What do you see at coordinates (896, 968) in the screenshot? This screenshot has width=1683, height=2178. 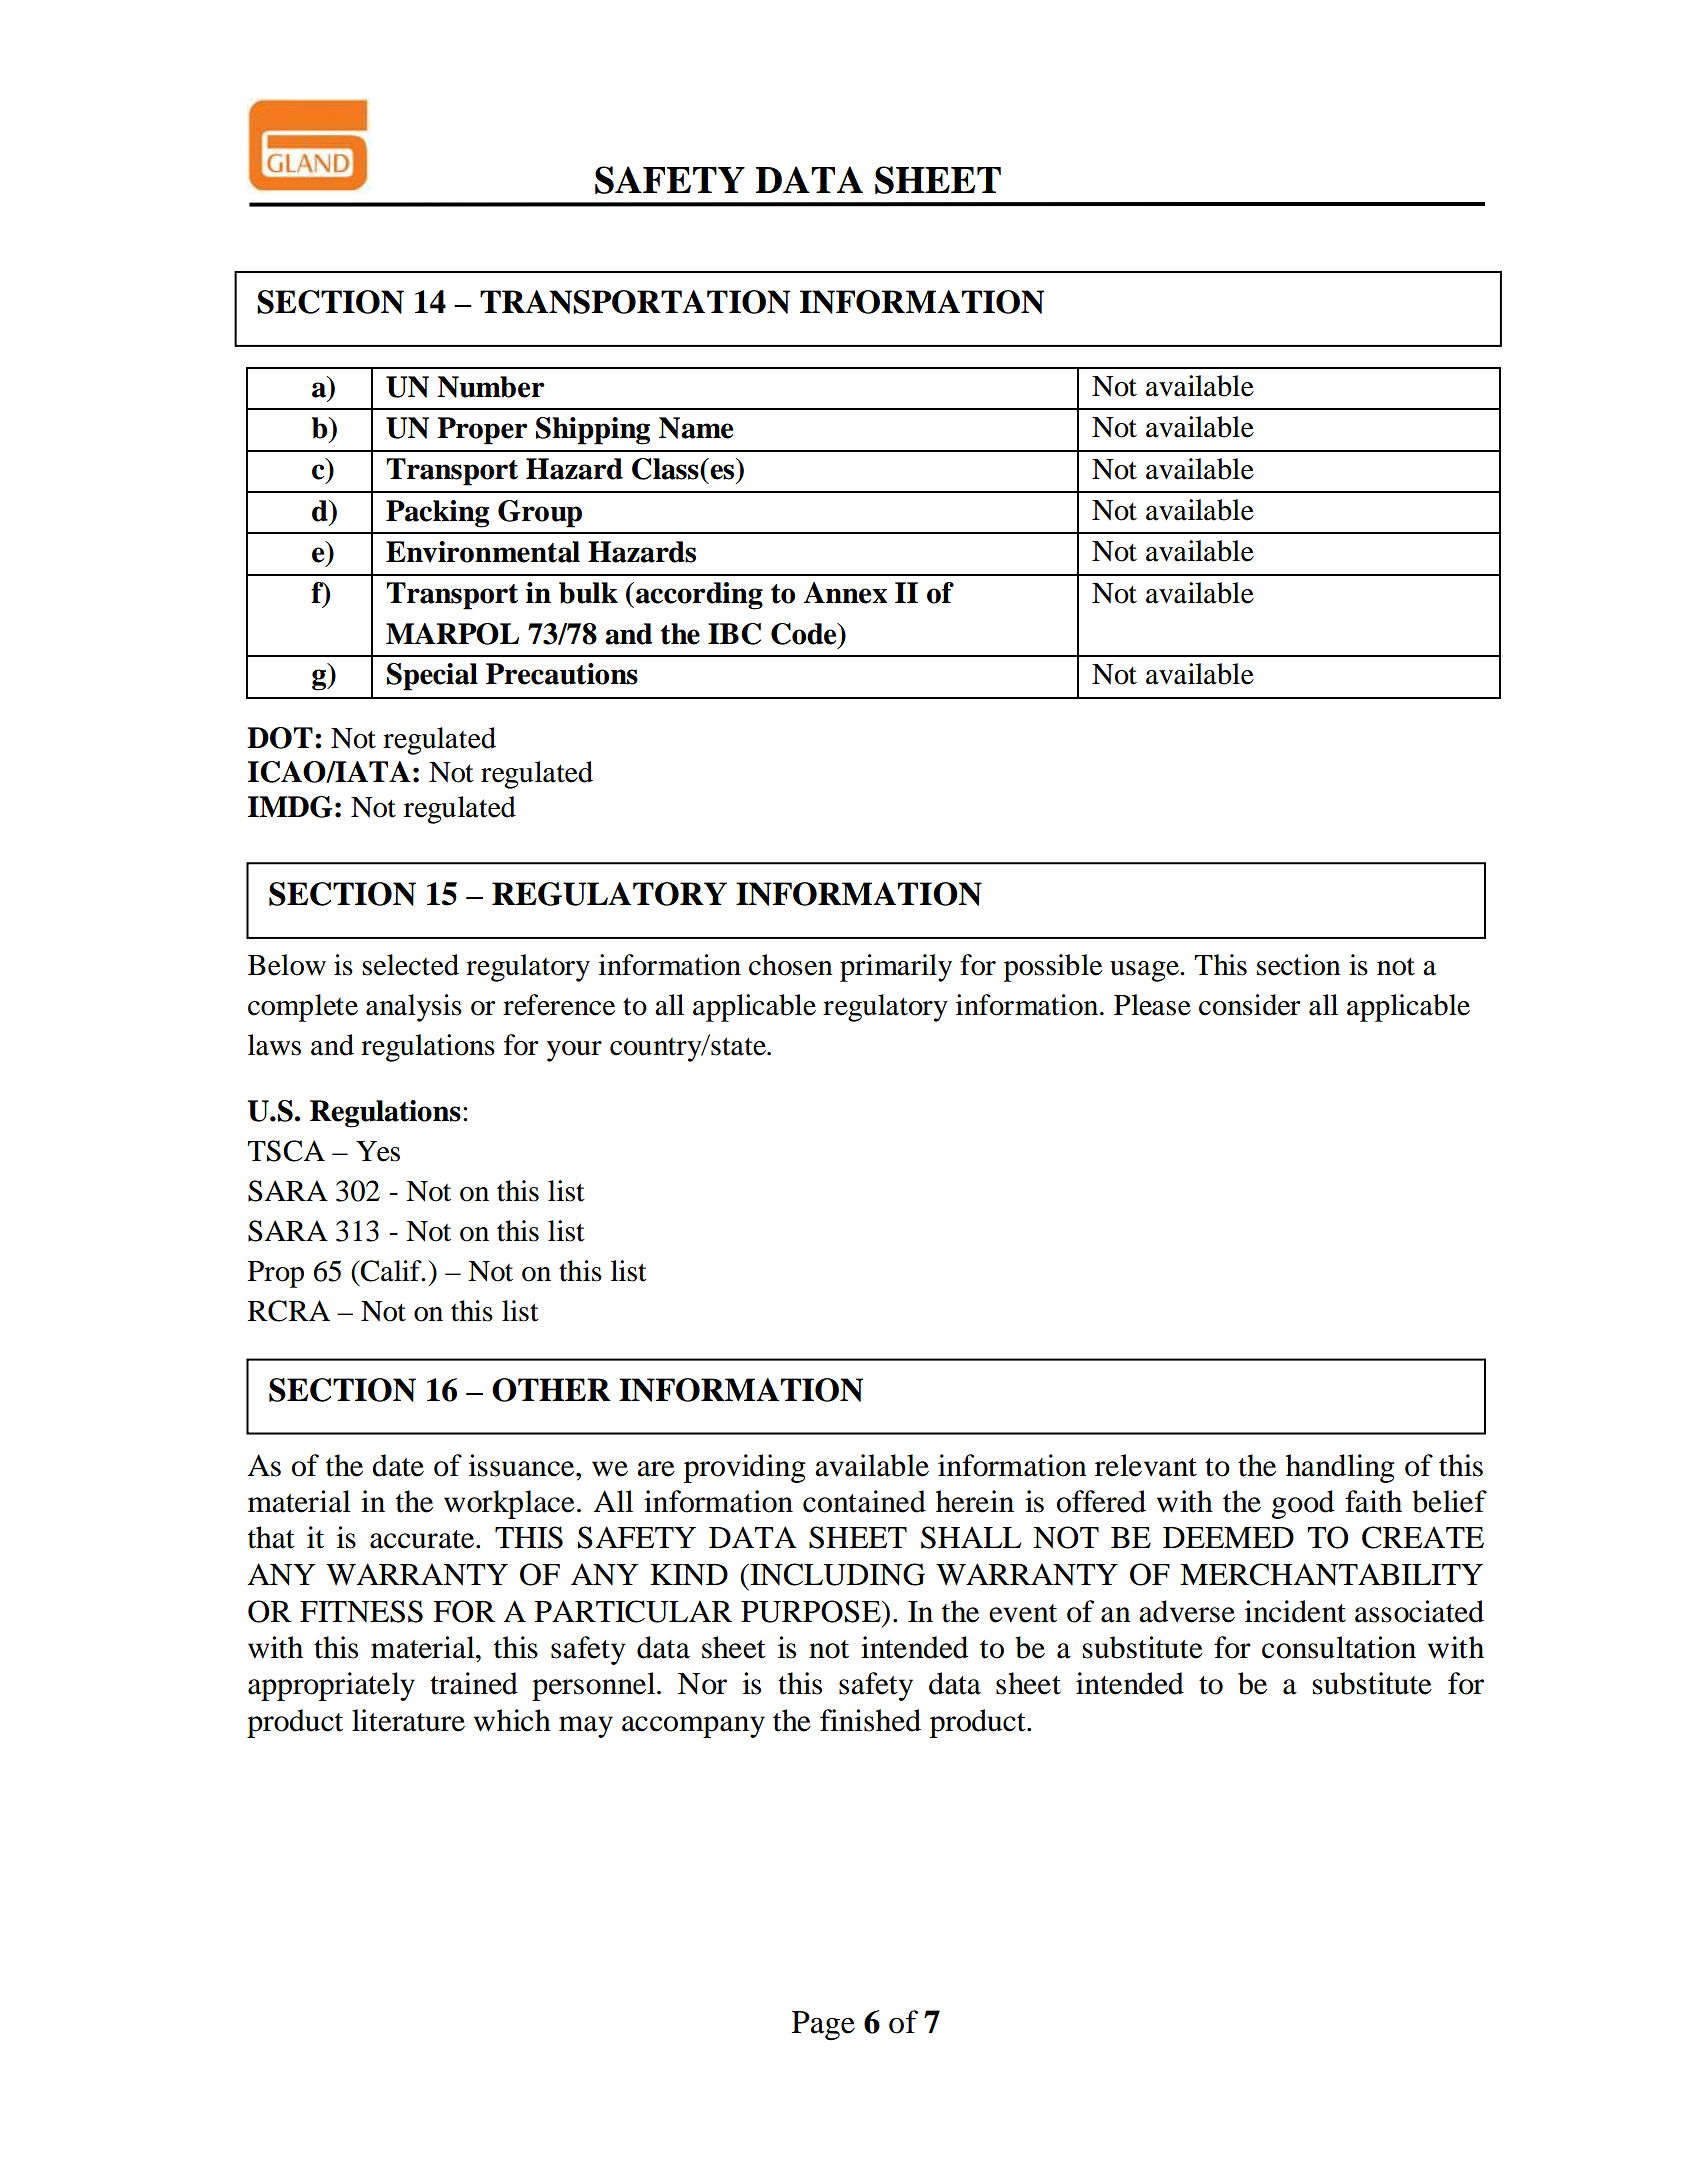 I see `primarily` at bounding box center [896, 968].
